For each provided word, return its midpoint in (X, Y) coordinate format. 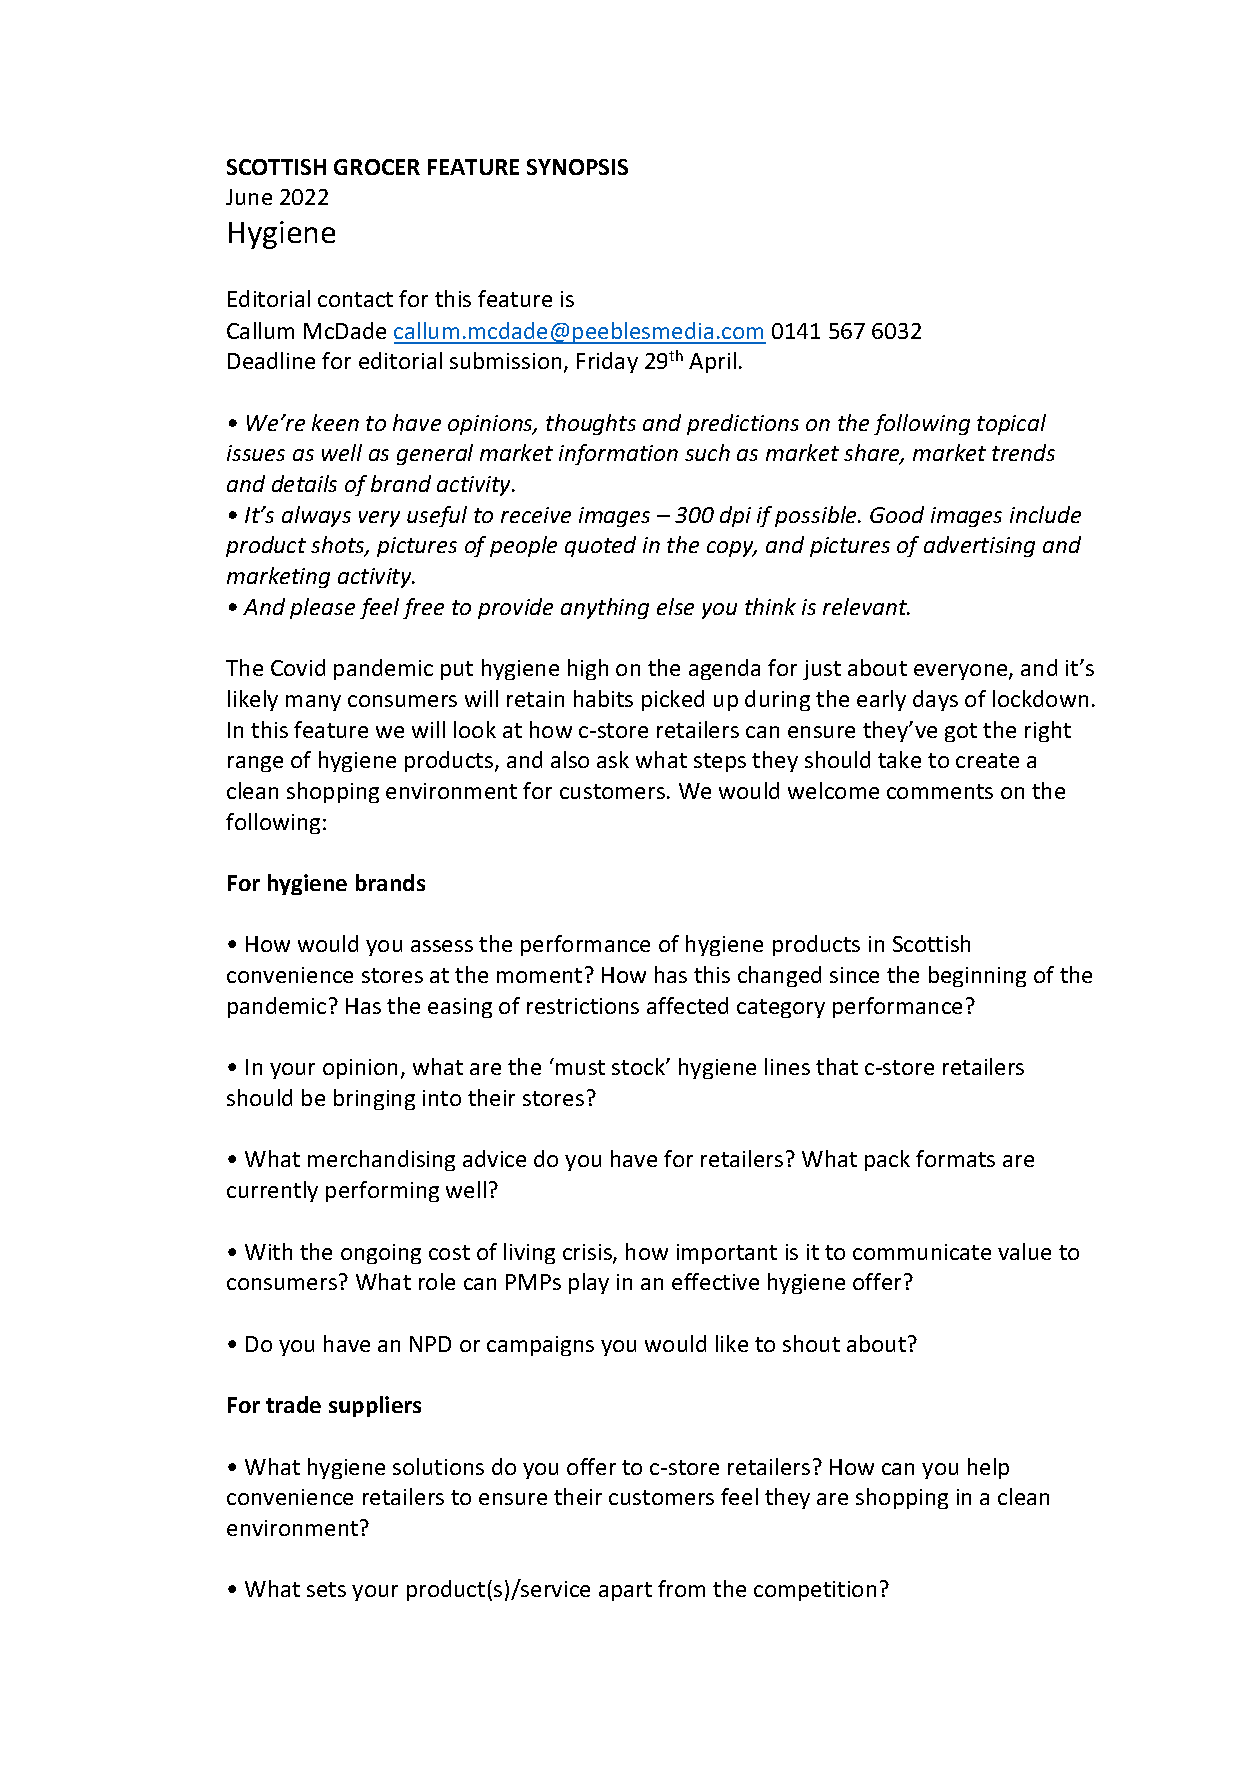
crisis (588, 1253)
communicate (922, 1252)
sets (326, 1589)
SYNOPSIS (577, 167)
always (316, 516)
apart (625, 1591)
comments (940, 791)
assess (442, 946)
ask (613, 759)
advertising (979, 546)
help (988, 1468)
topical (1011, 424)
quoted (600, 546)
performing (382, 1191)
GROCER (377, 167)
